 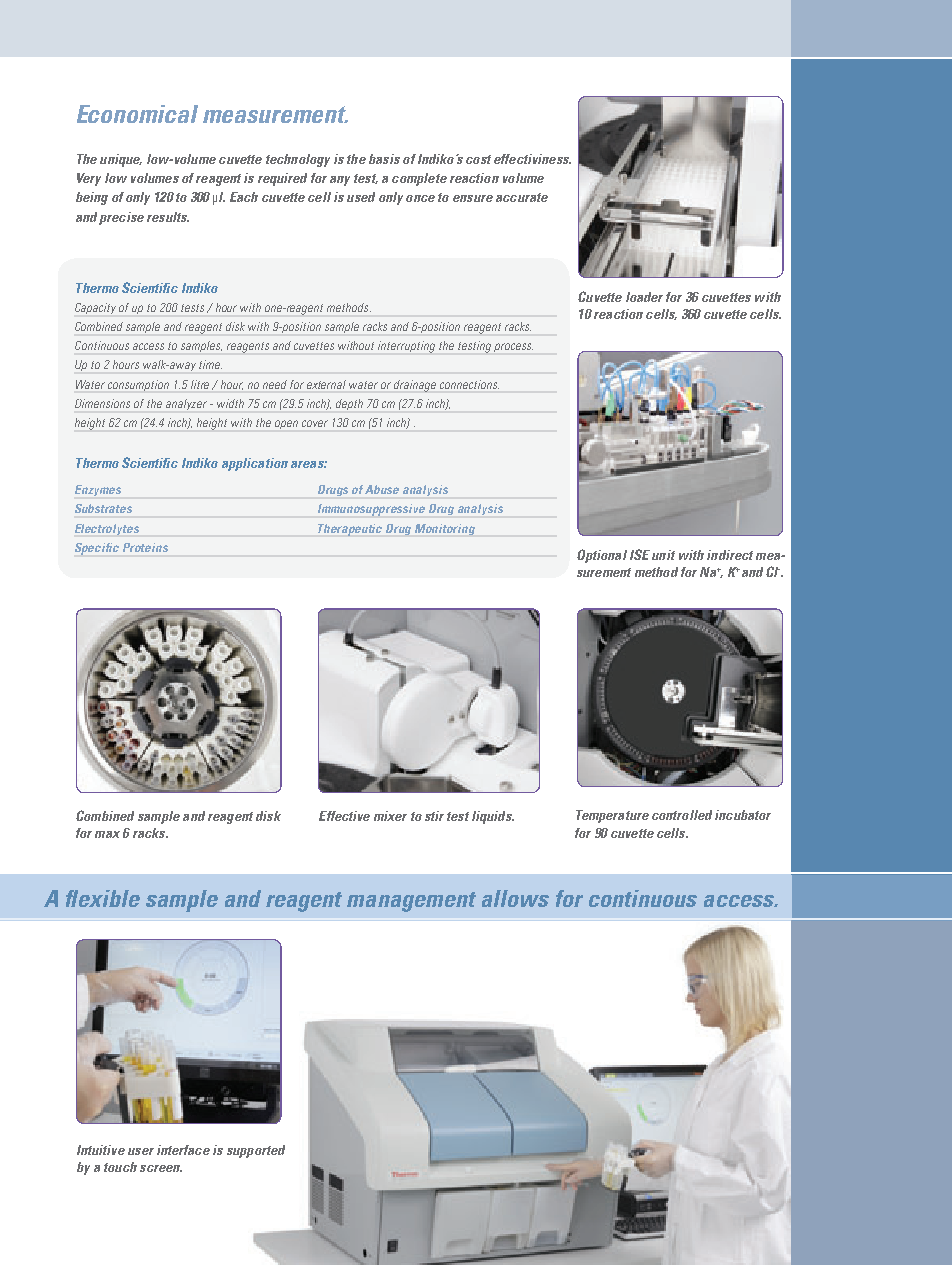 I want to click on Economical, so click(x=137, y=114).
